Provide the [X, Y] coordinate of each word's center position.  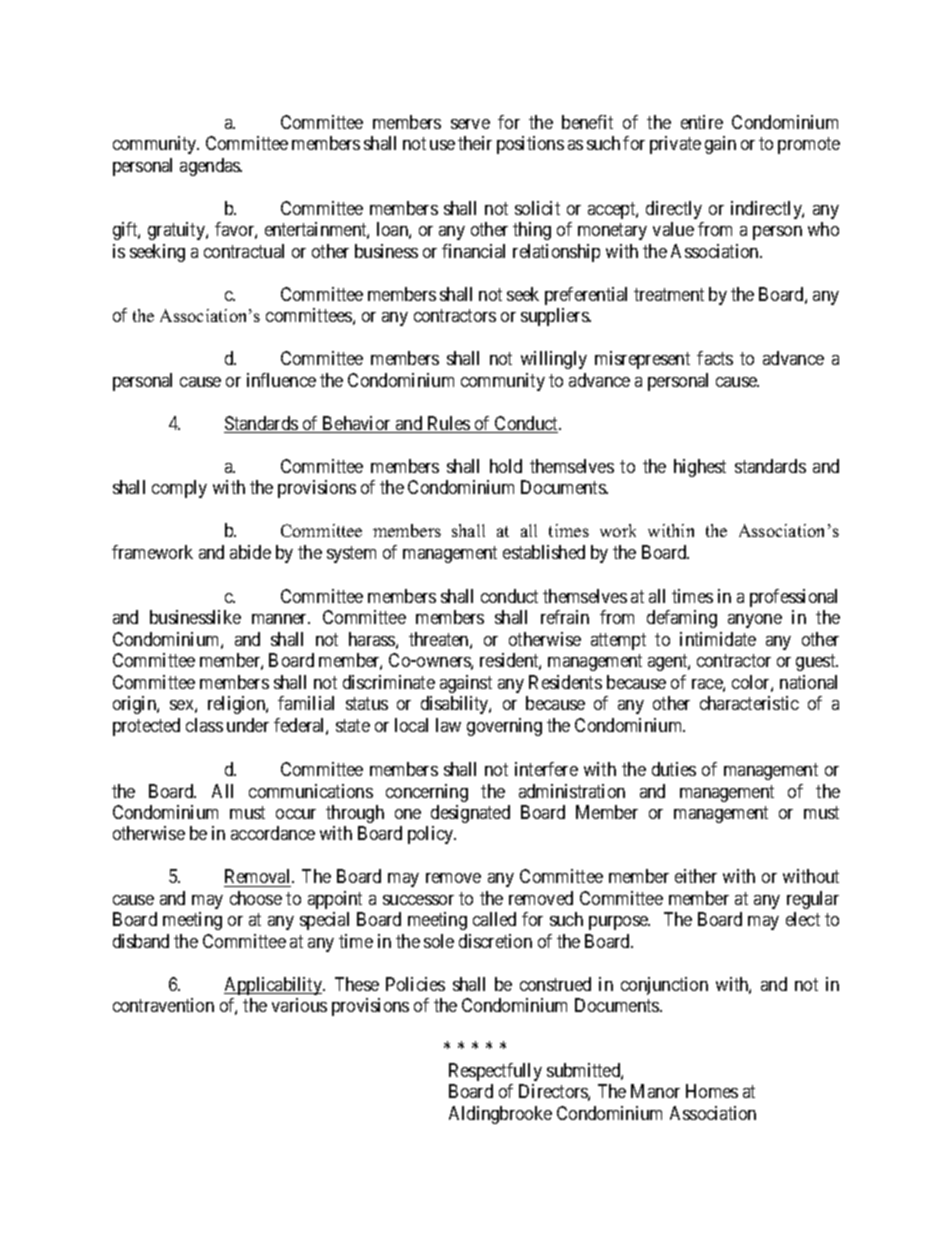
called [494, 919]
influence [281, 380]
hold [506, 466]
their [475, 143]
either [696, 876]
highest [700, 468]
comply [179, 489]
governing [504, 727]
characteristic [749, 703]
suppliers [555, 317]
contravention [163, 1005]
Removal [258, 878]
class [204, 725]
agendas [211, 167]
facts [715, 358]
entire [702, 122]
